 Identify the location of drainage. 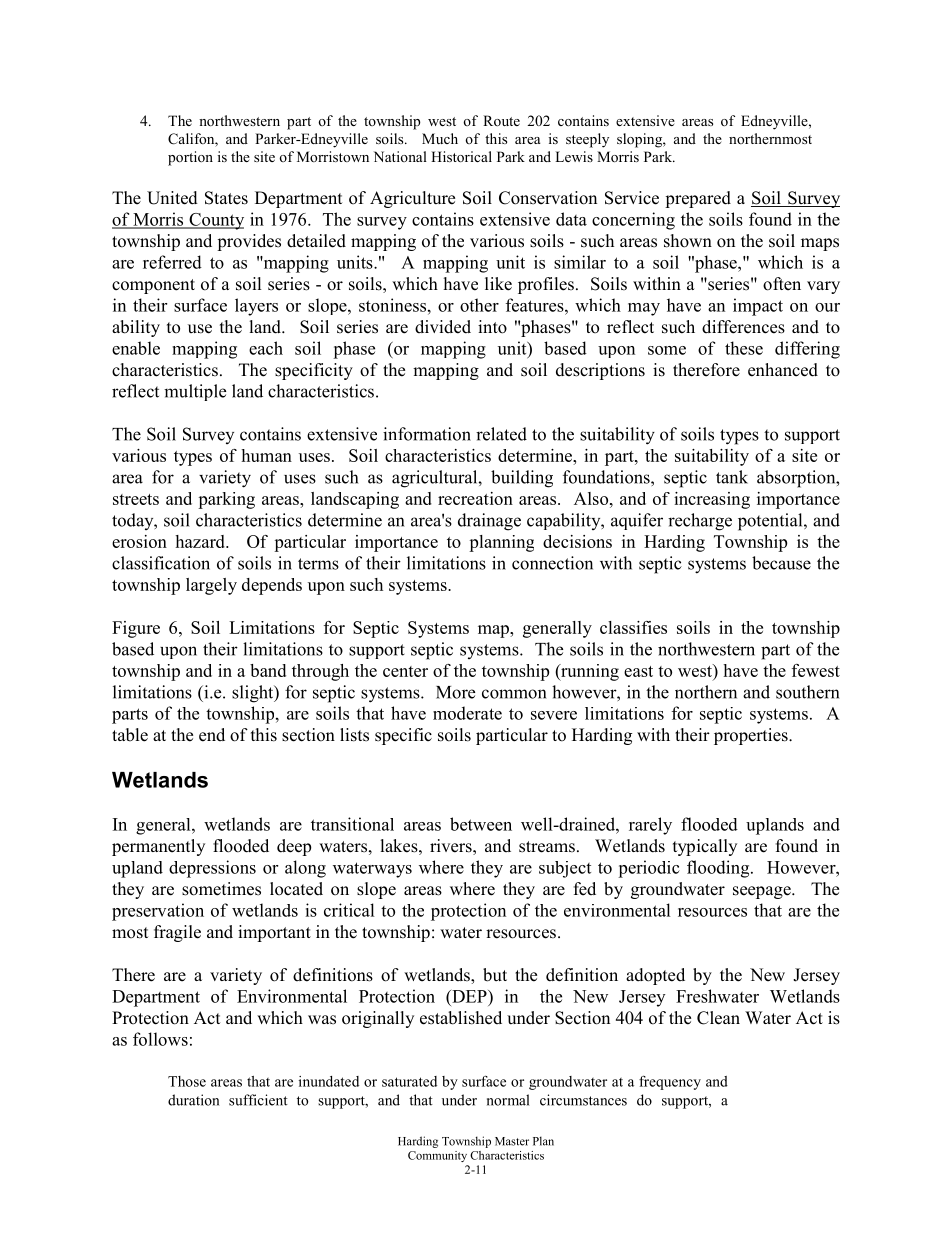
(489, 522).
